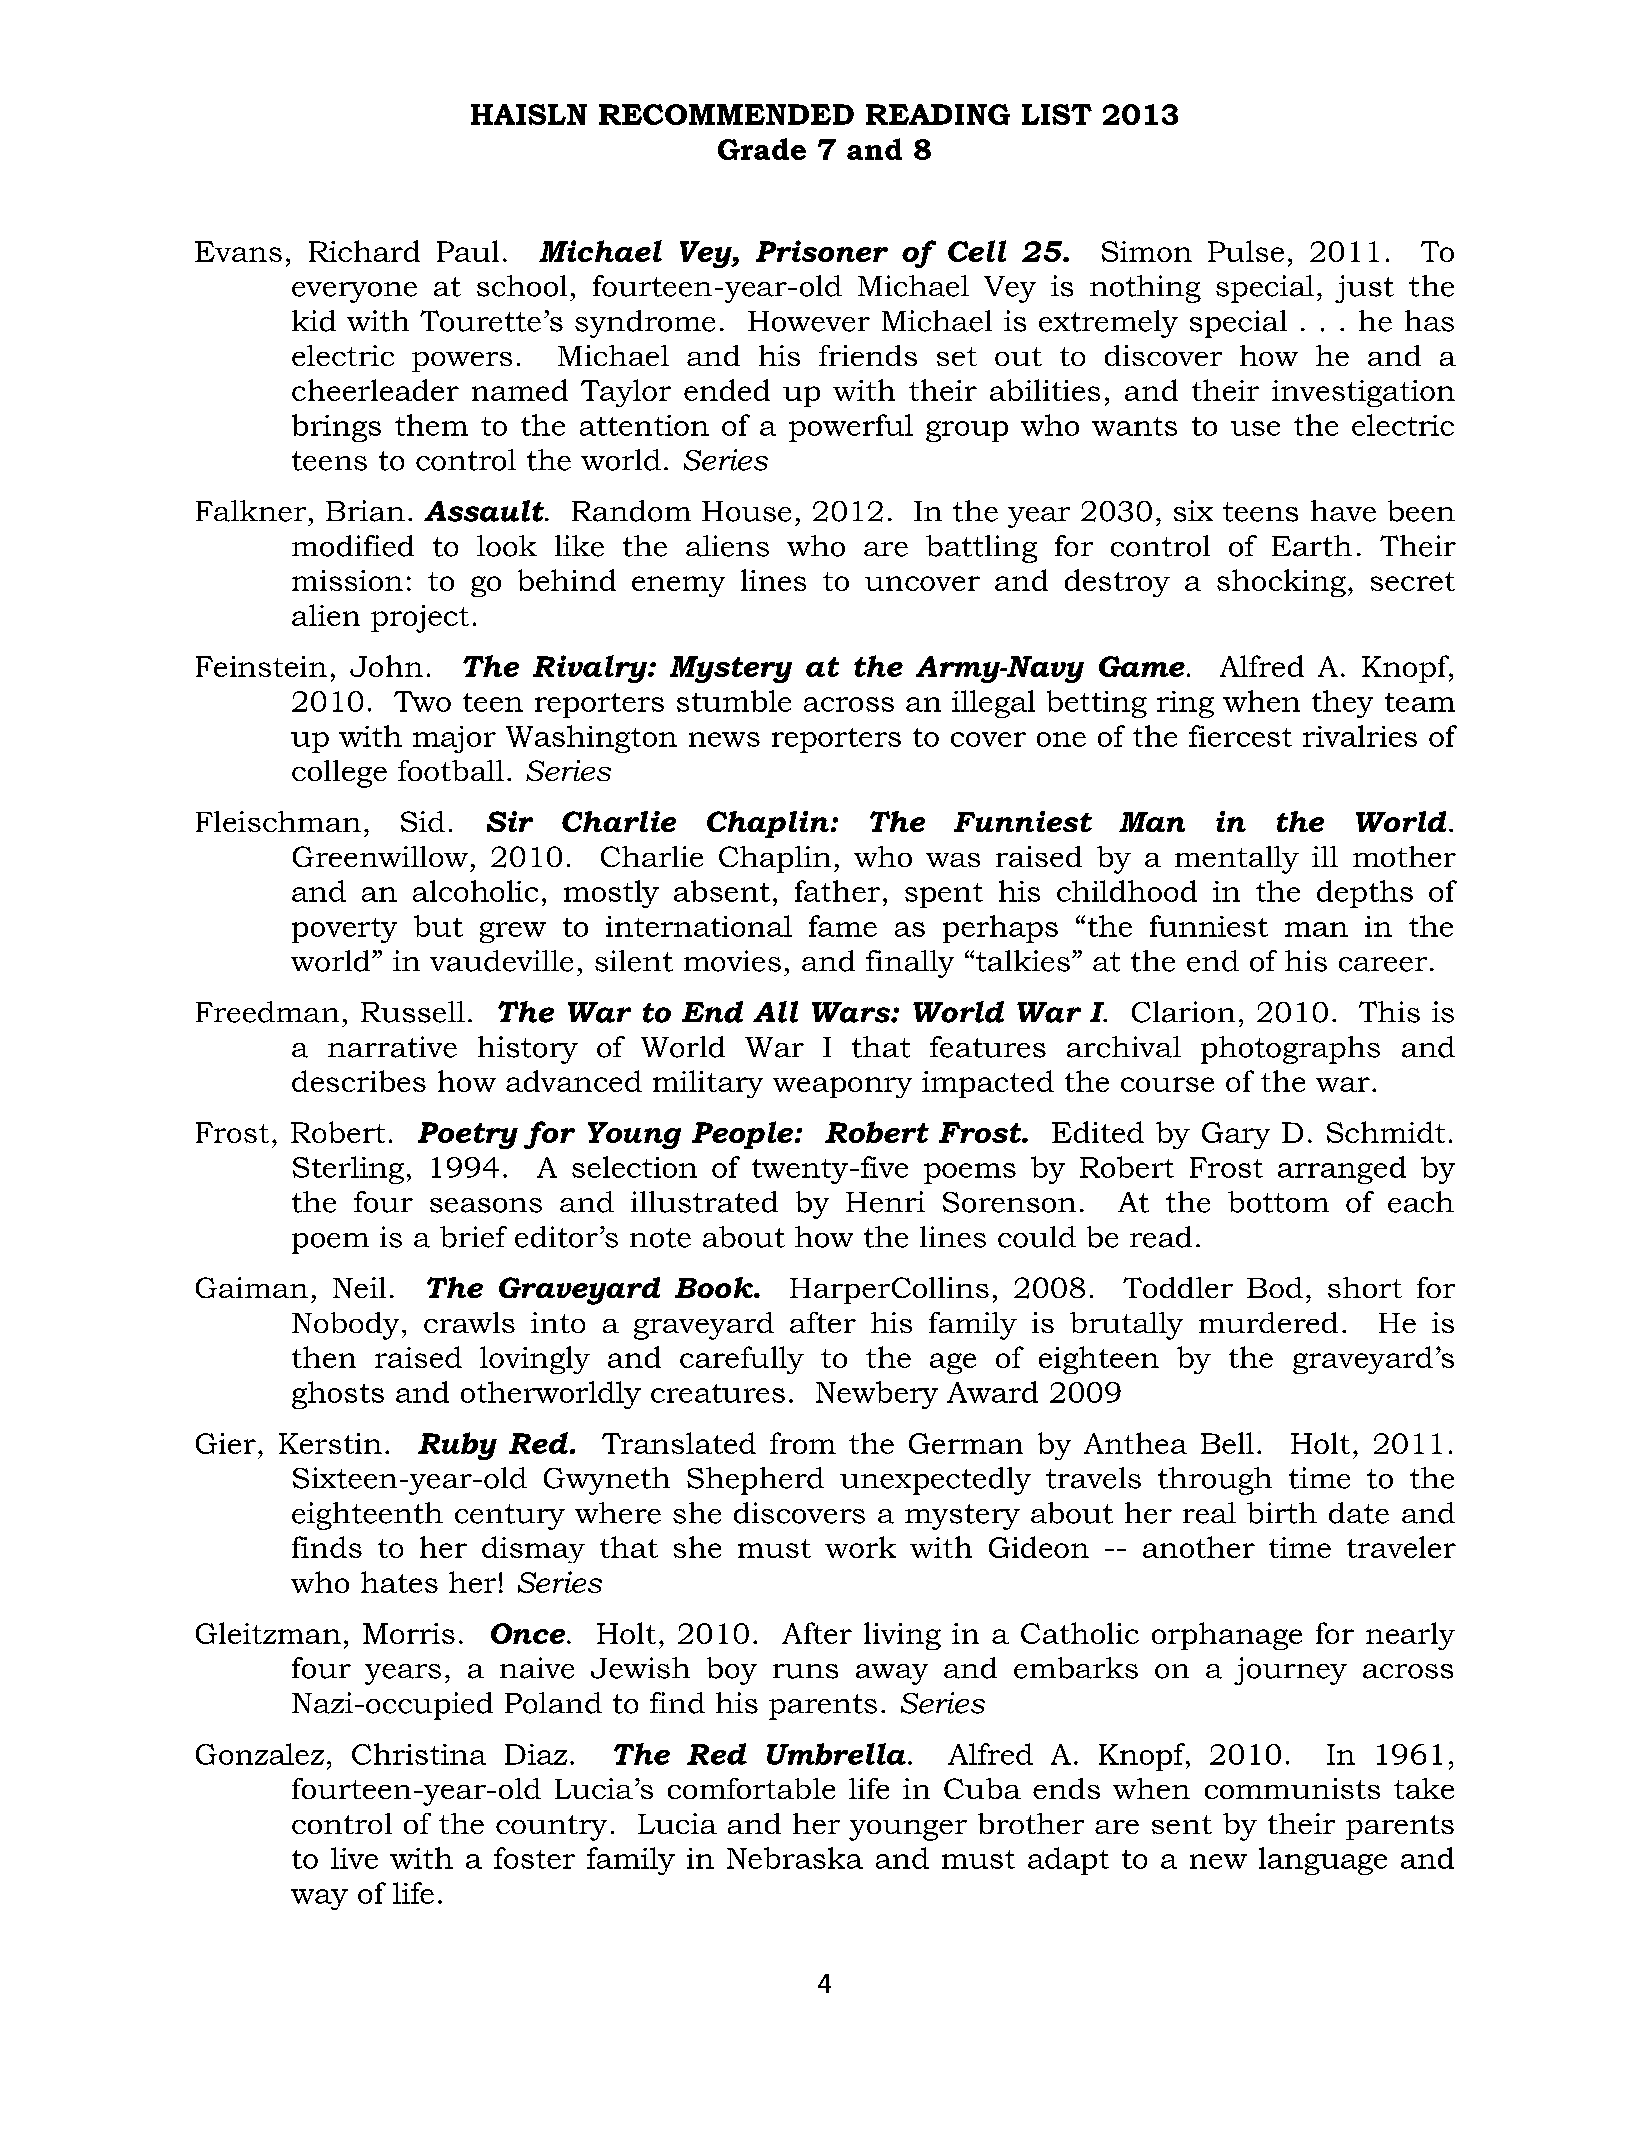  Describe the element at coordinates (762, 149) in the document. I see `Grade` at that location.
